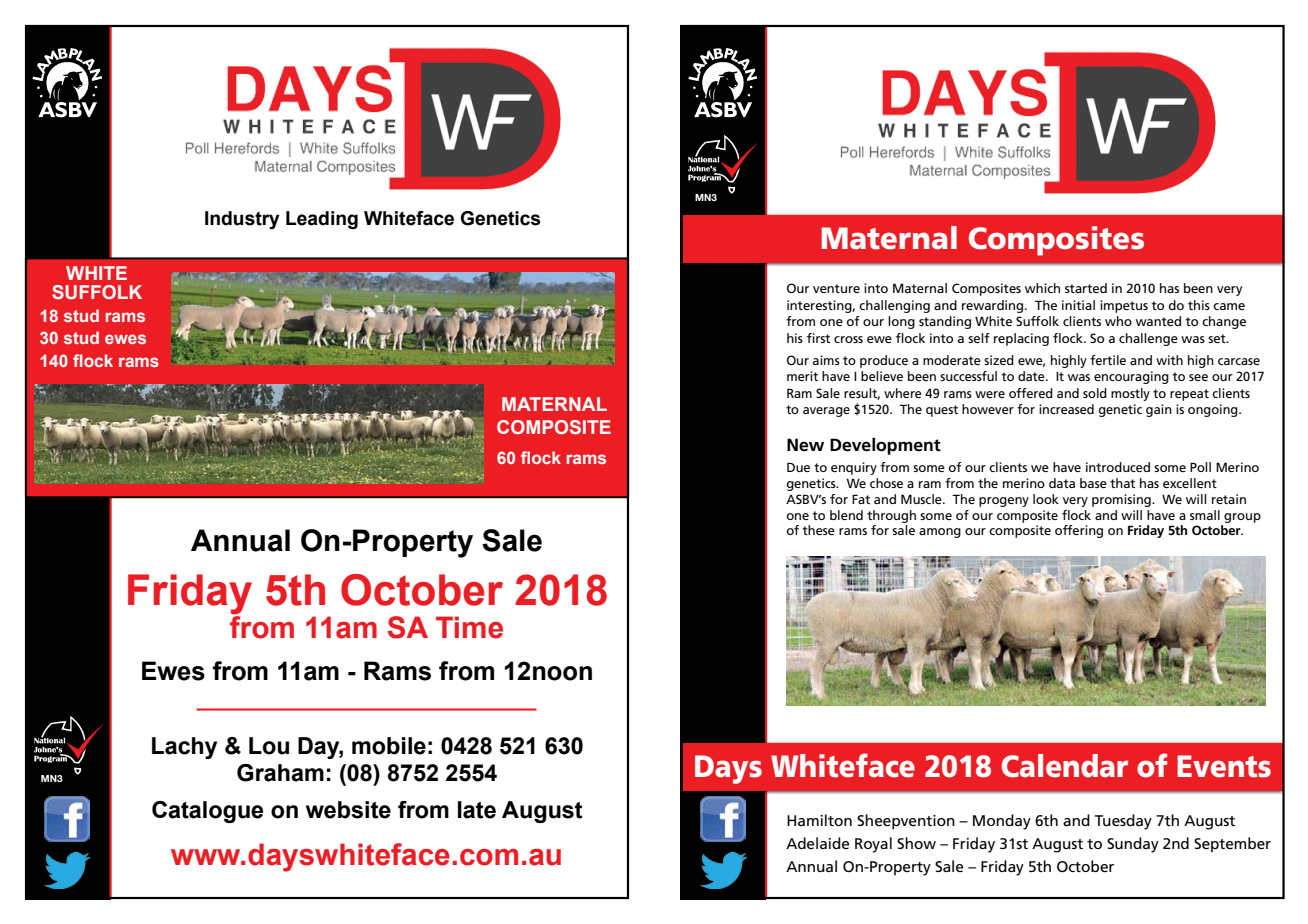 This screenshot has height=924, width=1308. I want to click on New, so click(805, 445).
